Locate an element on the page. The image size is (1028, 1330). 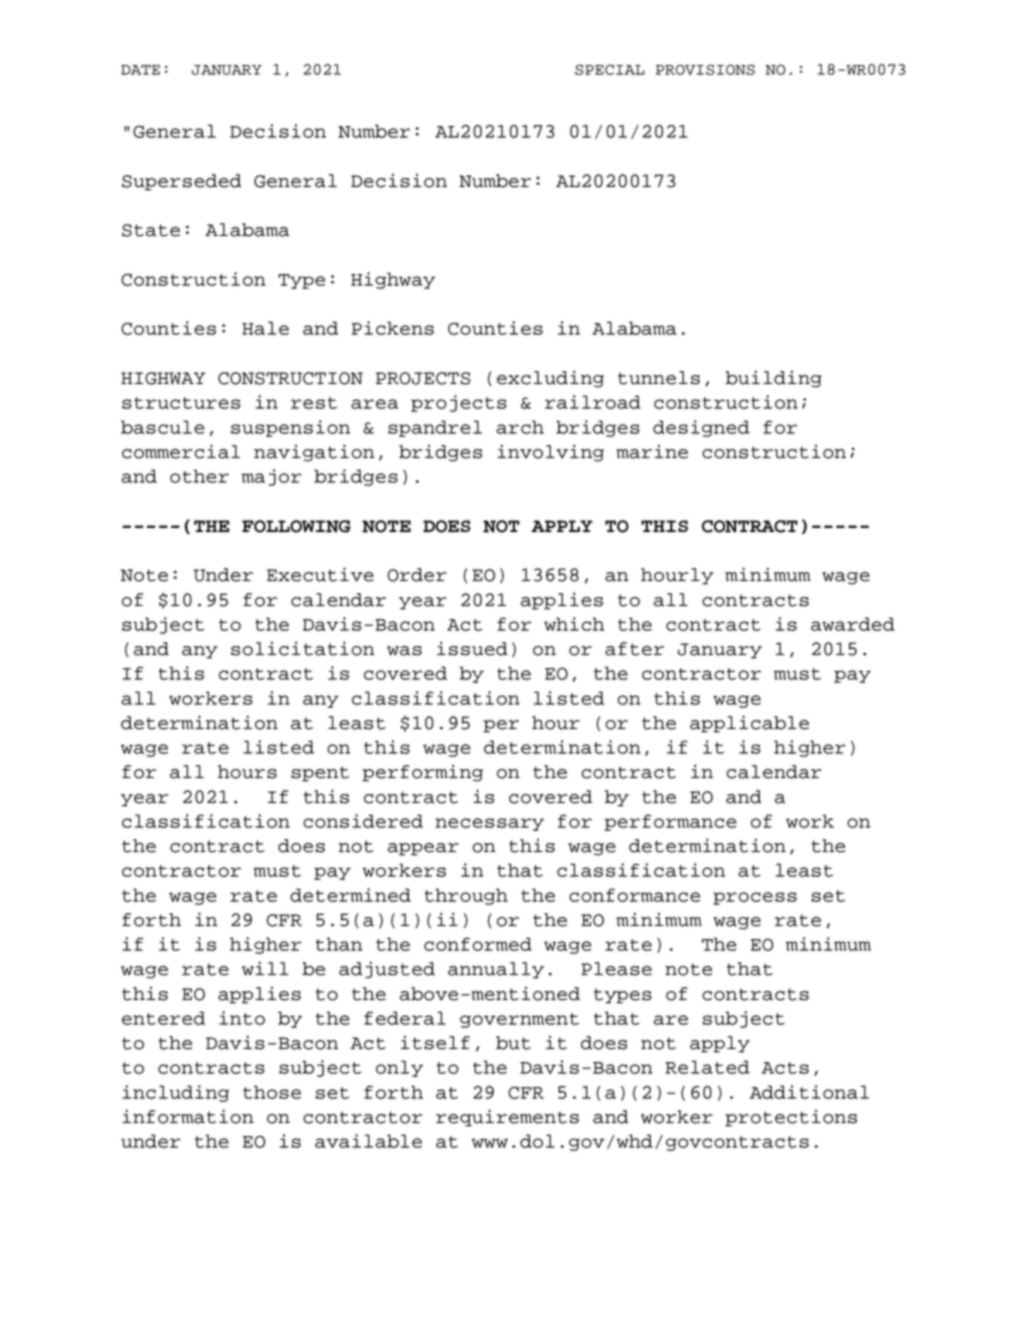
SPECIAL is located at coordinates (610, 69).
